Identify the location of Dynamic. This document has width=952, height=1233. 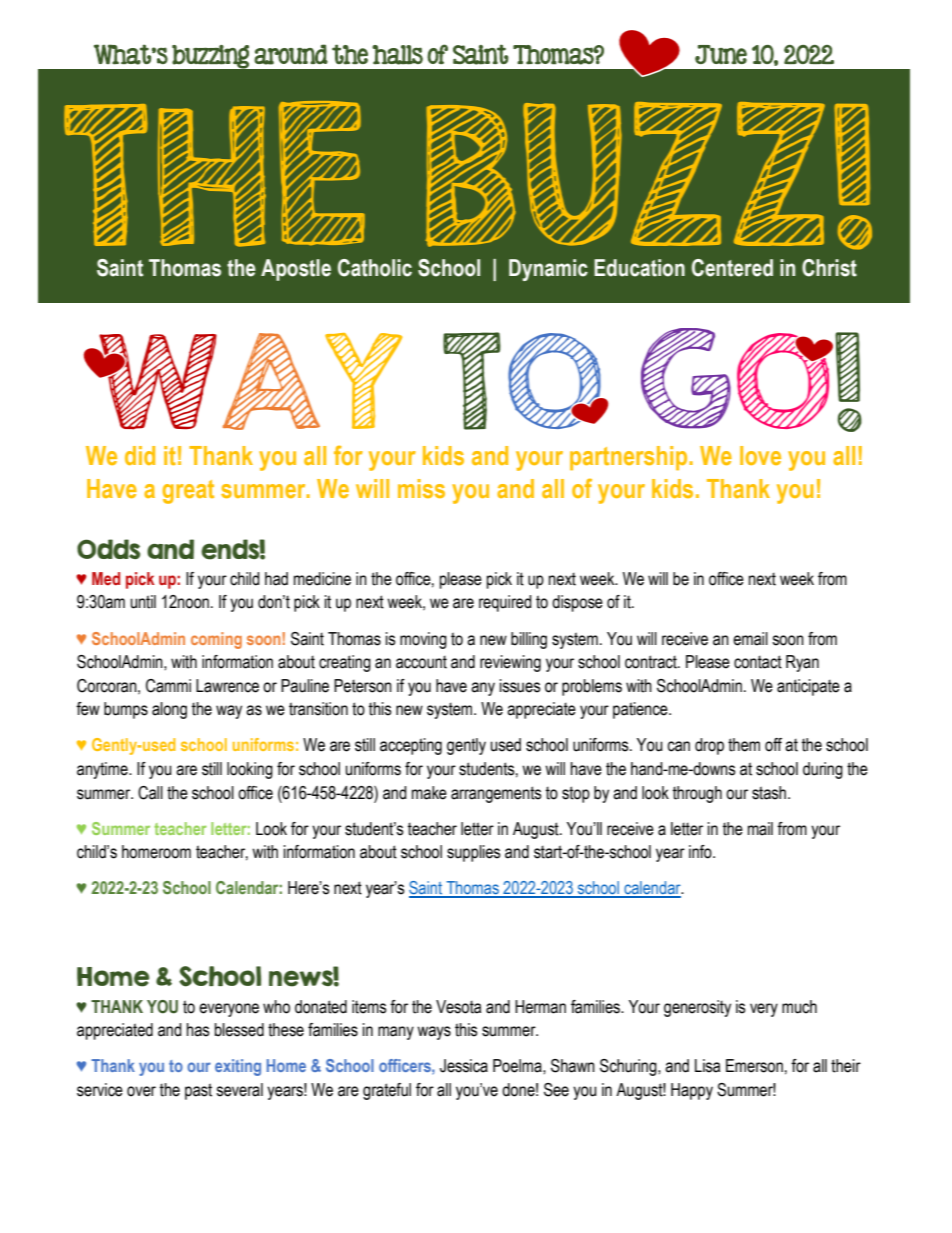
(548, 270).
